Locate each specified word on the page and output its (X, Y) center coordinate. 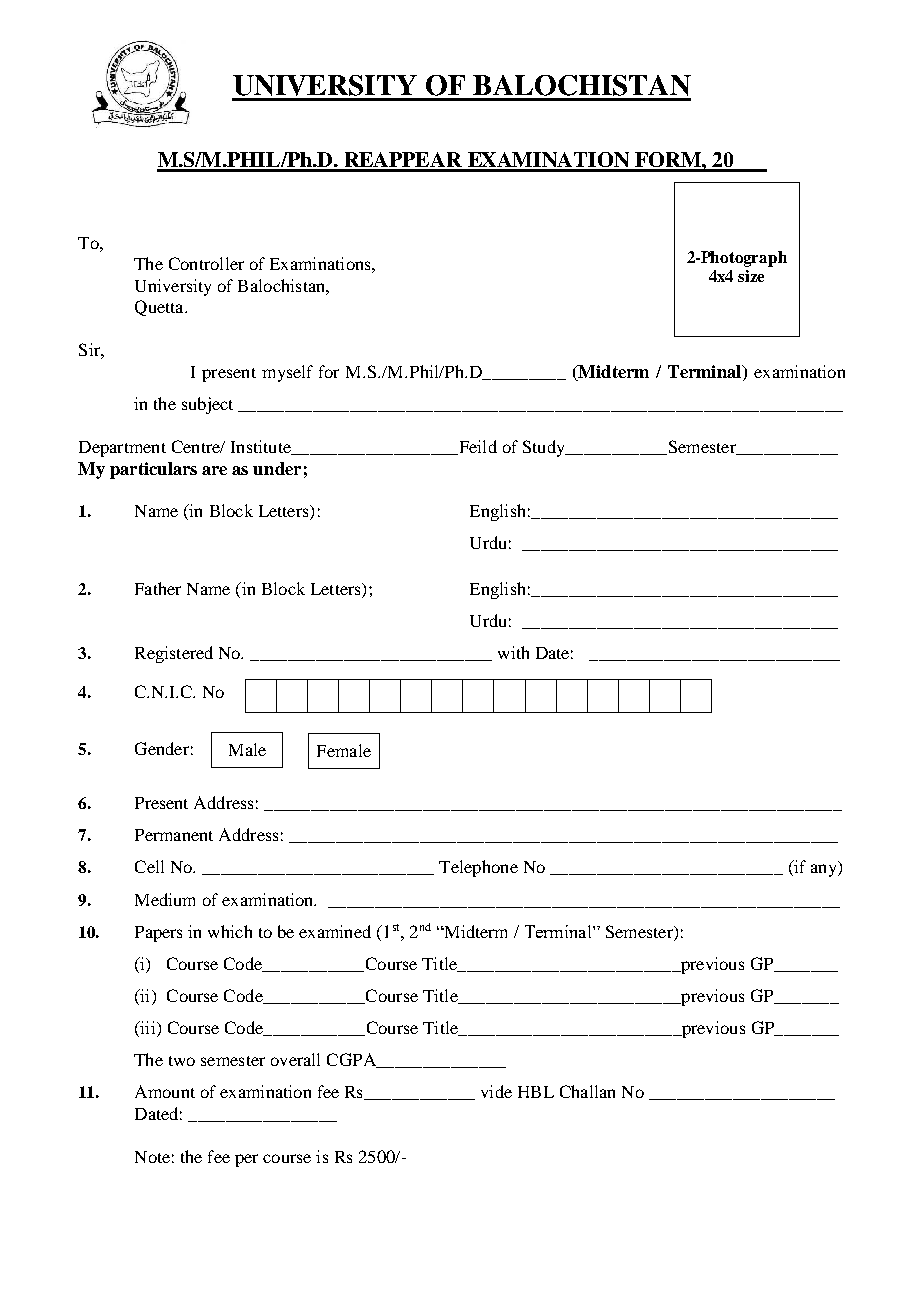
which (230, 931)
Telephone (478, 868)
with (513, 652)
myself (287, 373)
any (825, 870)
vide (496, 1091)
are (214, 470)
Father (158, 588)
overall (295, 1059)
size (751, 276)
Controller (206, 263)
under (277, 468)
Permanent (174, 835)
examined (335, 931)
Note (152, 1157)
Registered (174, 654)
